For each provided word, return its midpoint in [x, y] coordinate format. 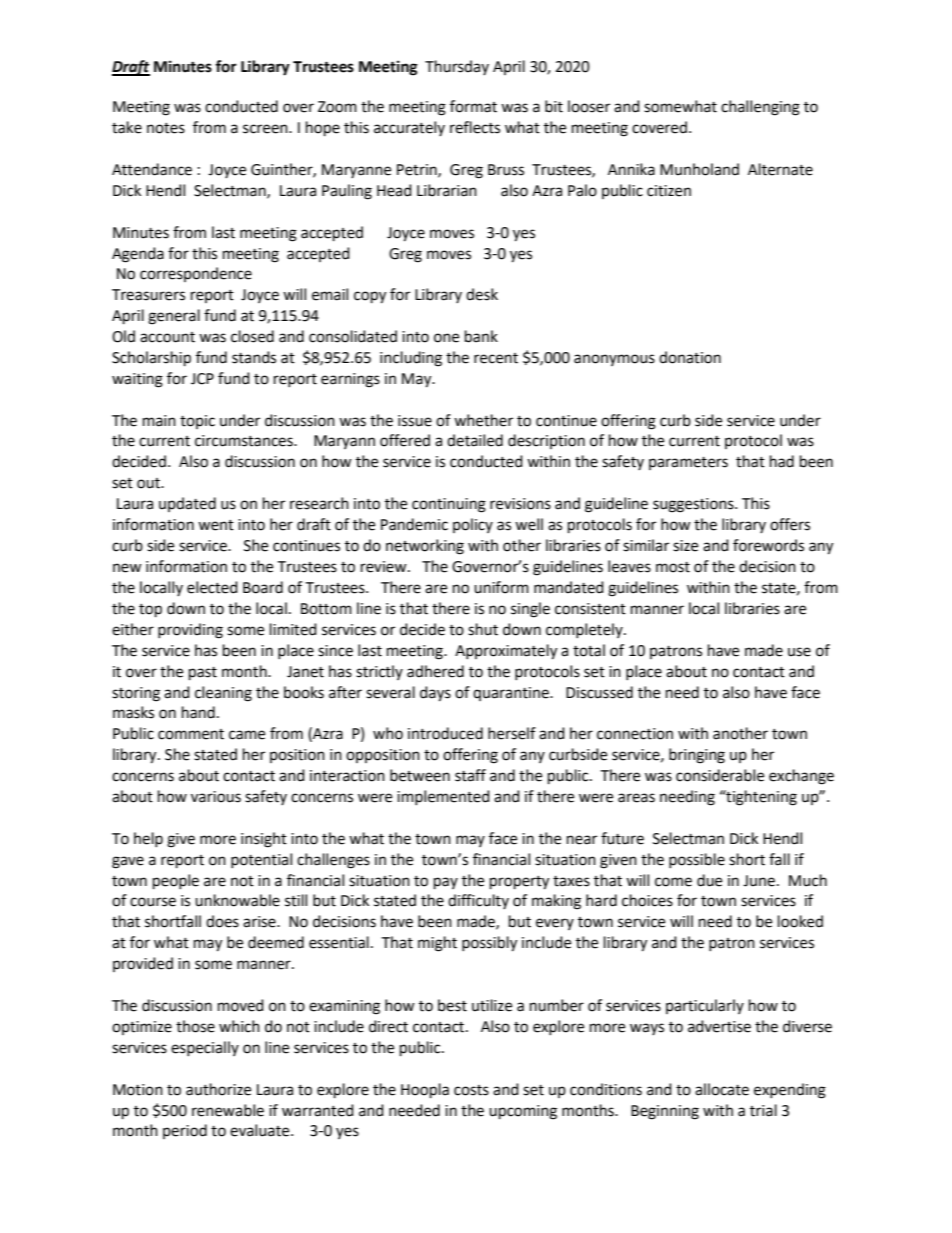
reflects [475, 127]
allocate [722, 1089]
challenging [760, 108]
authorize [218, 1089]
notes [166, 128]
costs [471, 1090]
